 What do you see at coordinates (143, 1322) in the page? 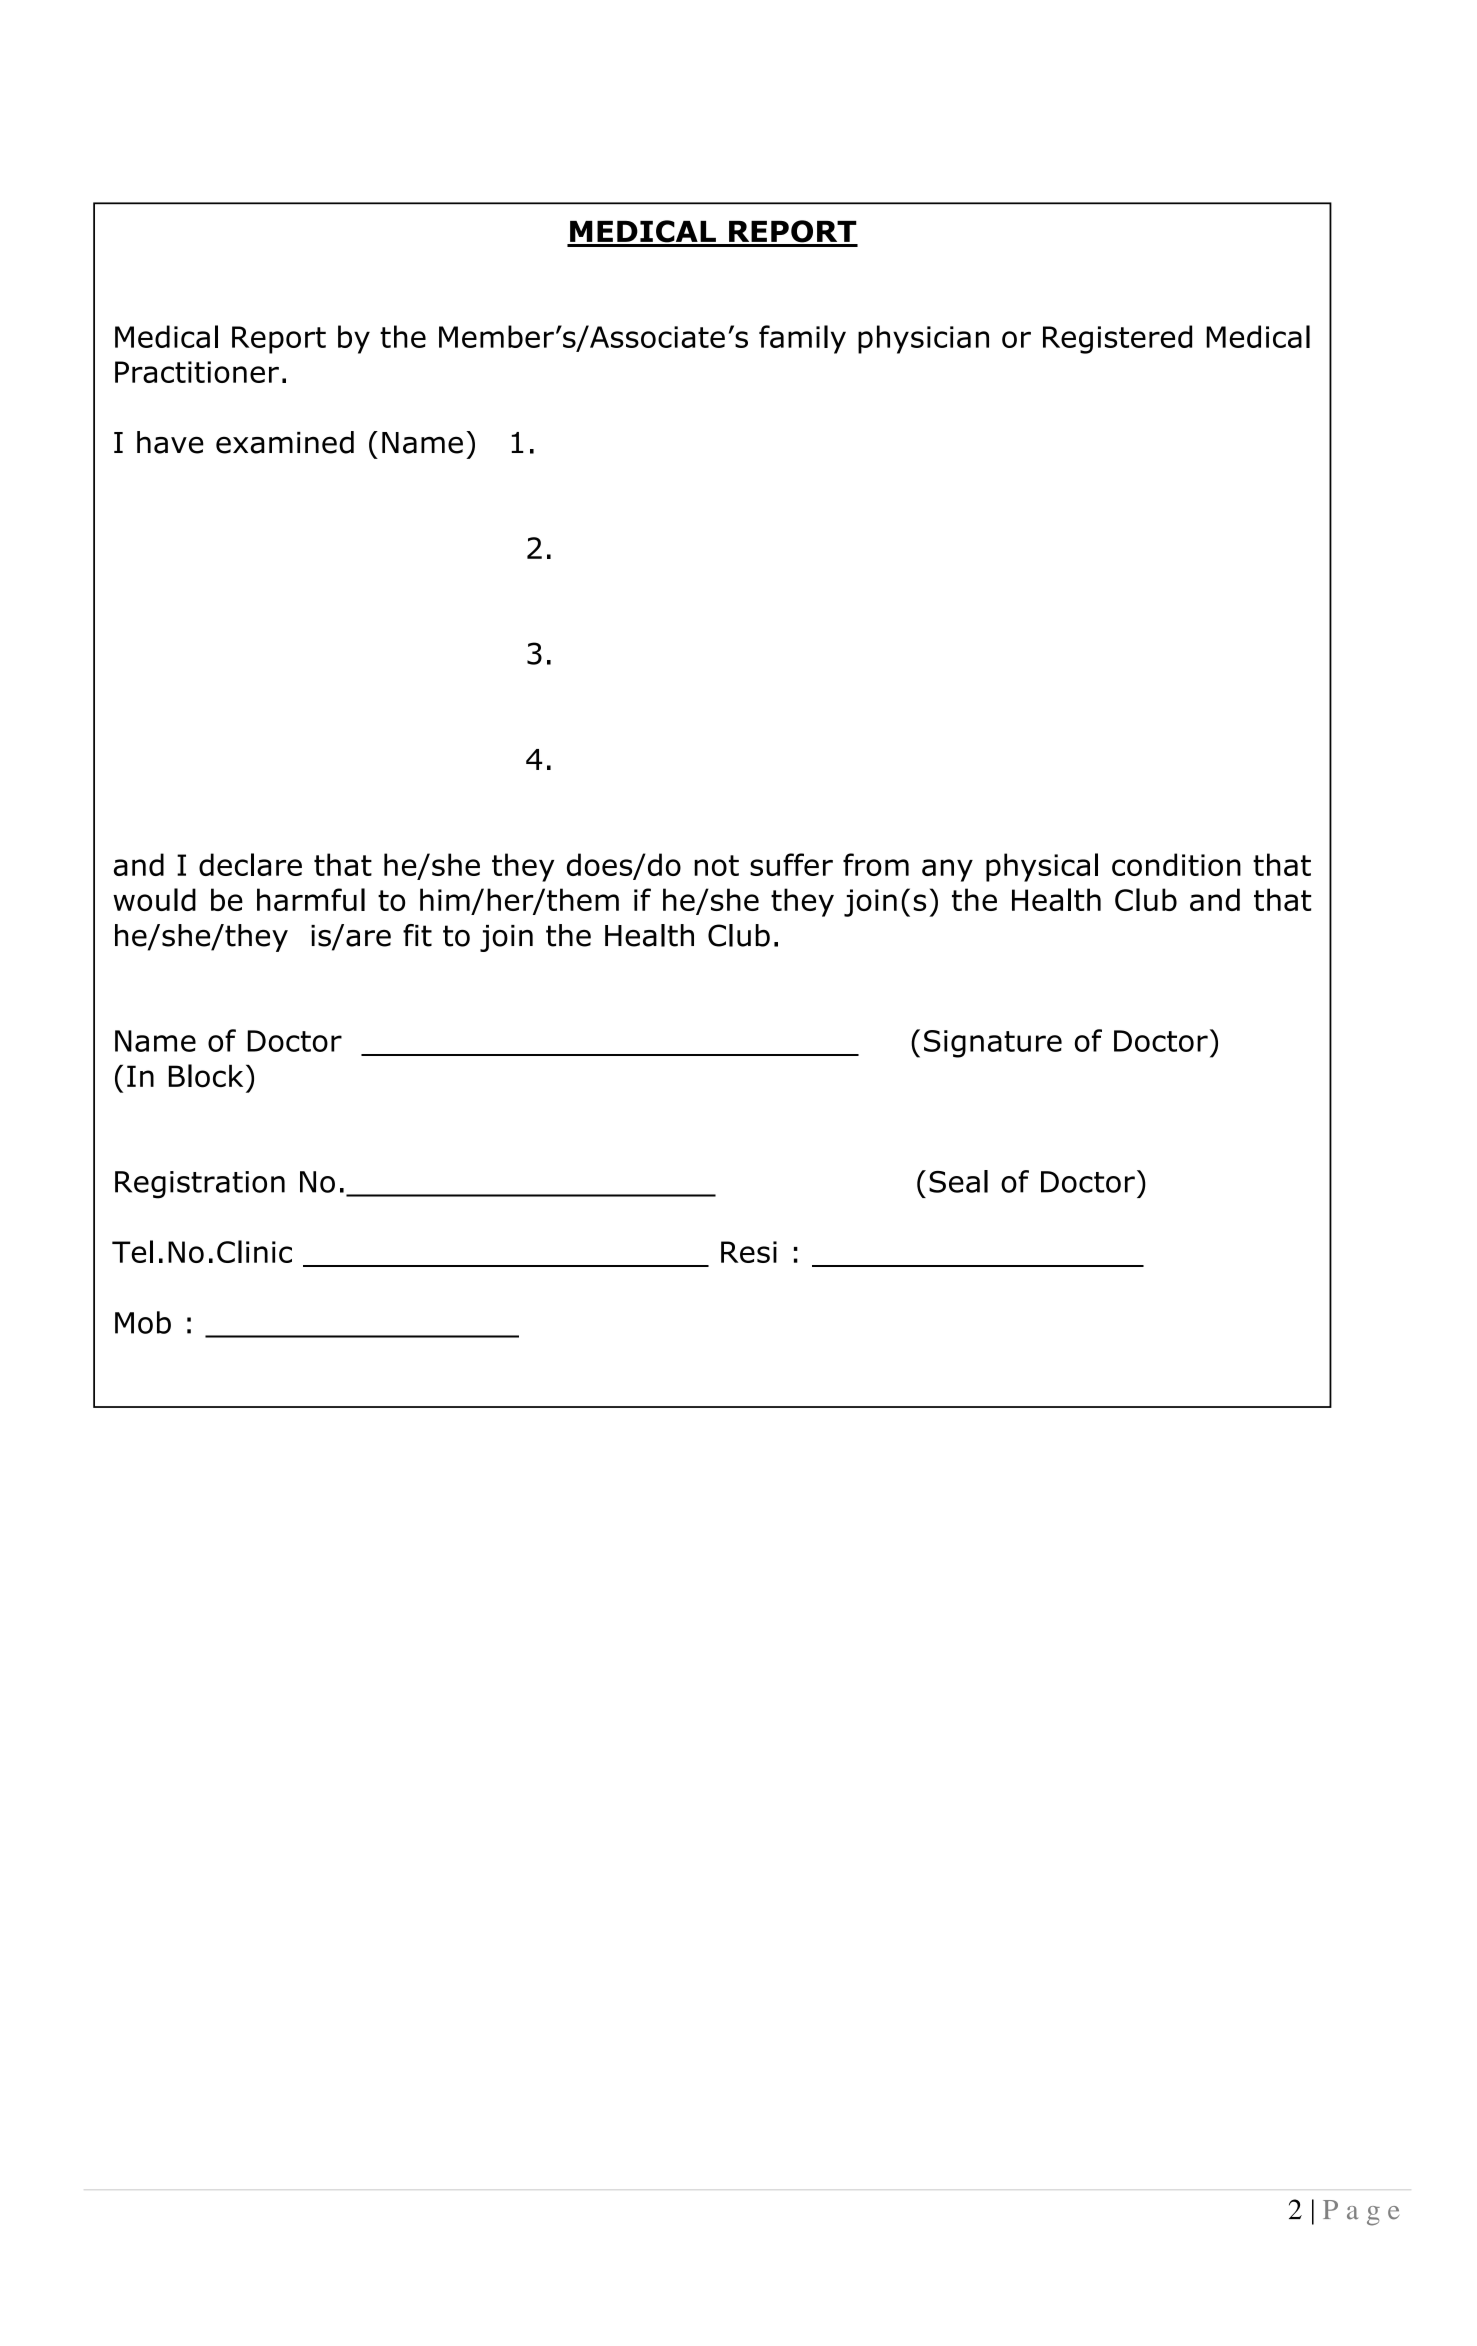
I see `Mob` at bounding box center [143, 1322].
